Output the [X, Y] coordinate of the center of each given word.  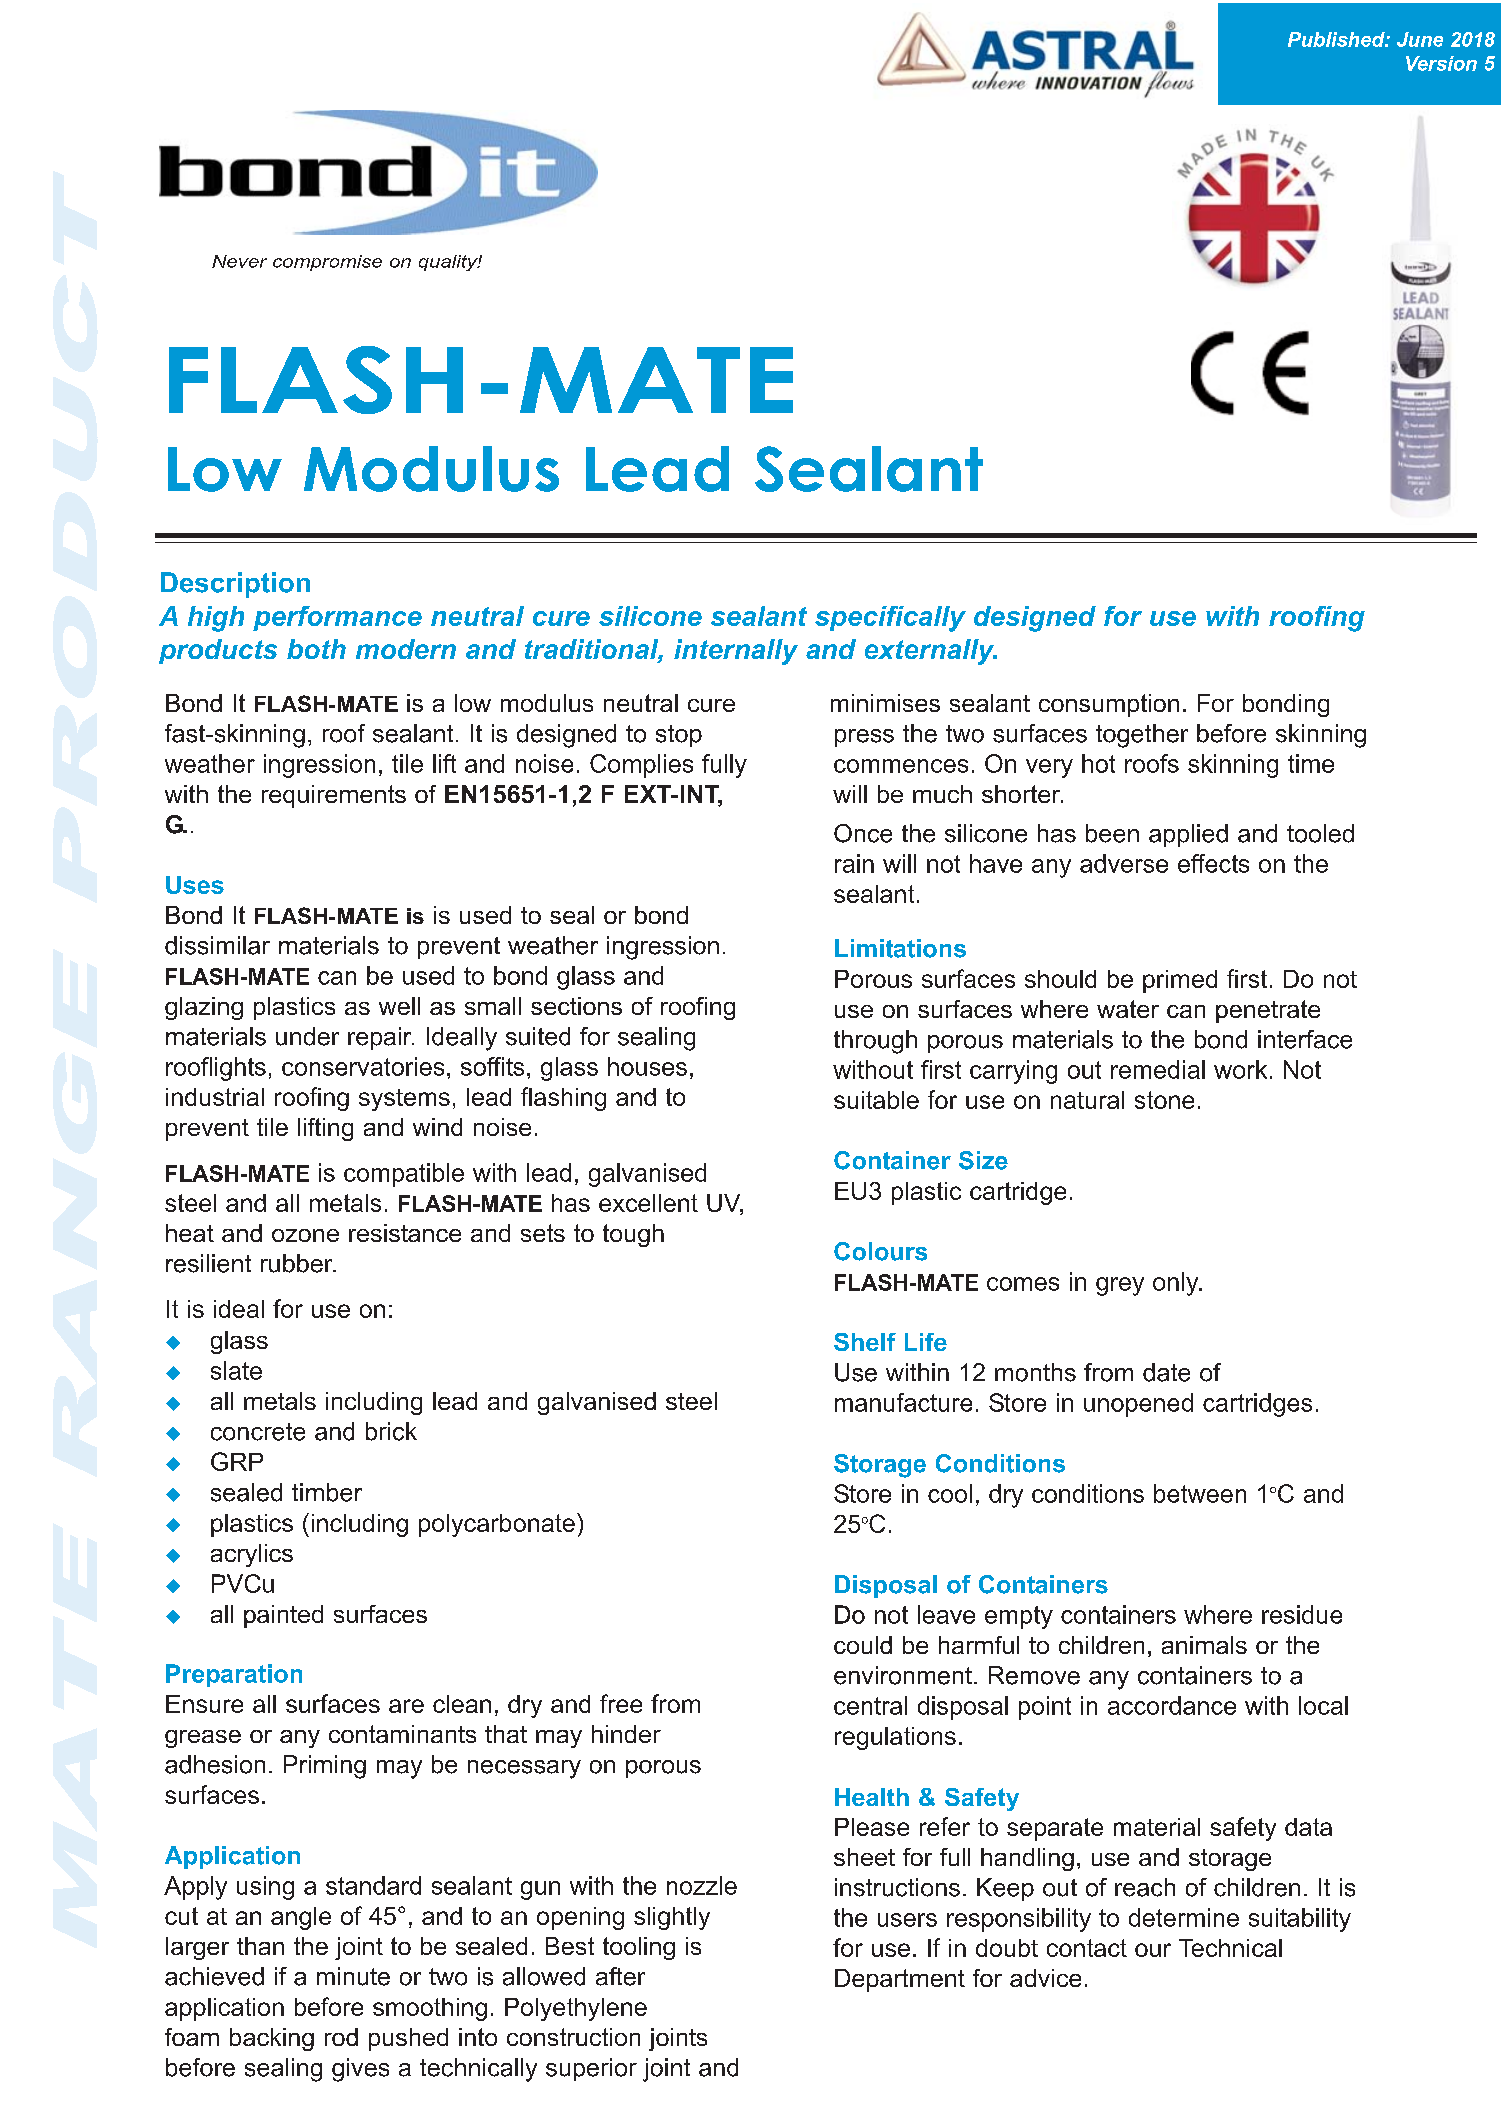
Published [1337, 39]
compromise [327, 263]
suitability [1300, 1920]
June [1420, 39]
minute [353, 1976]
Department [900, 1980]
